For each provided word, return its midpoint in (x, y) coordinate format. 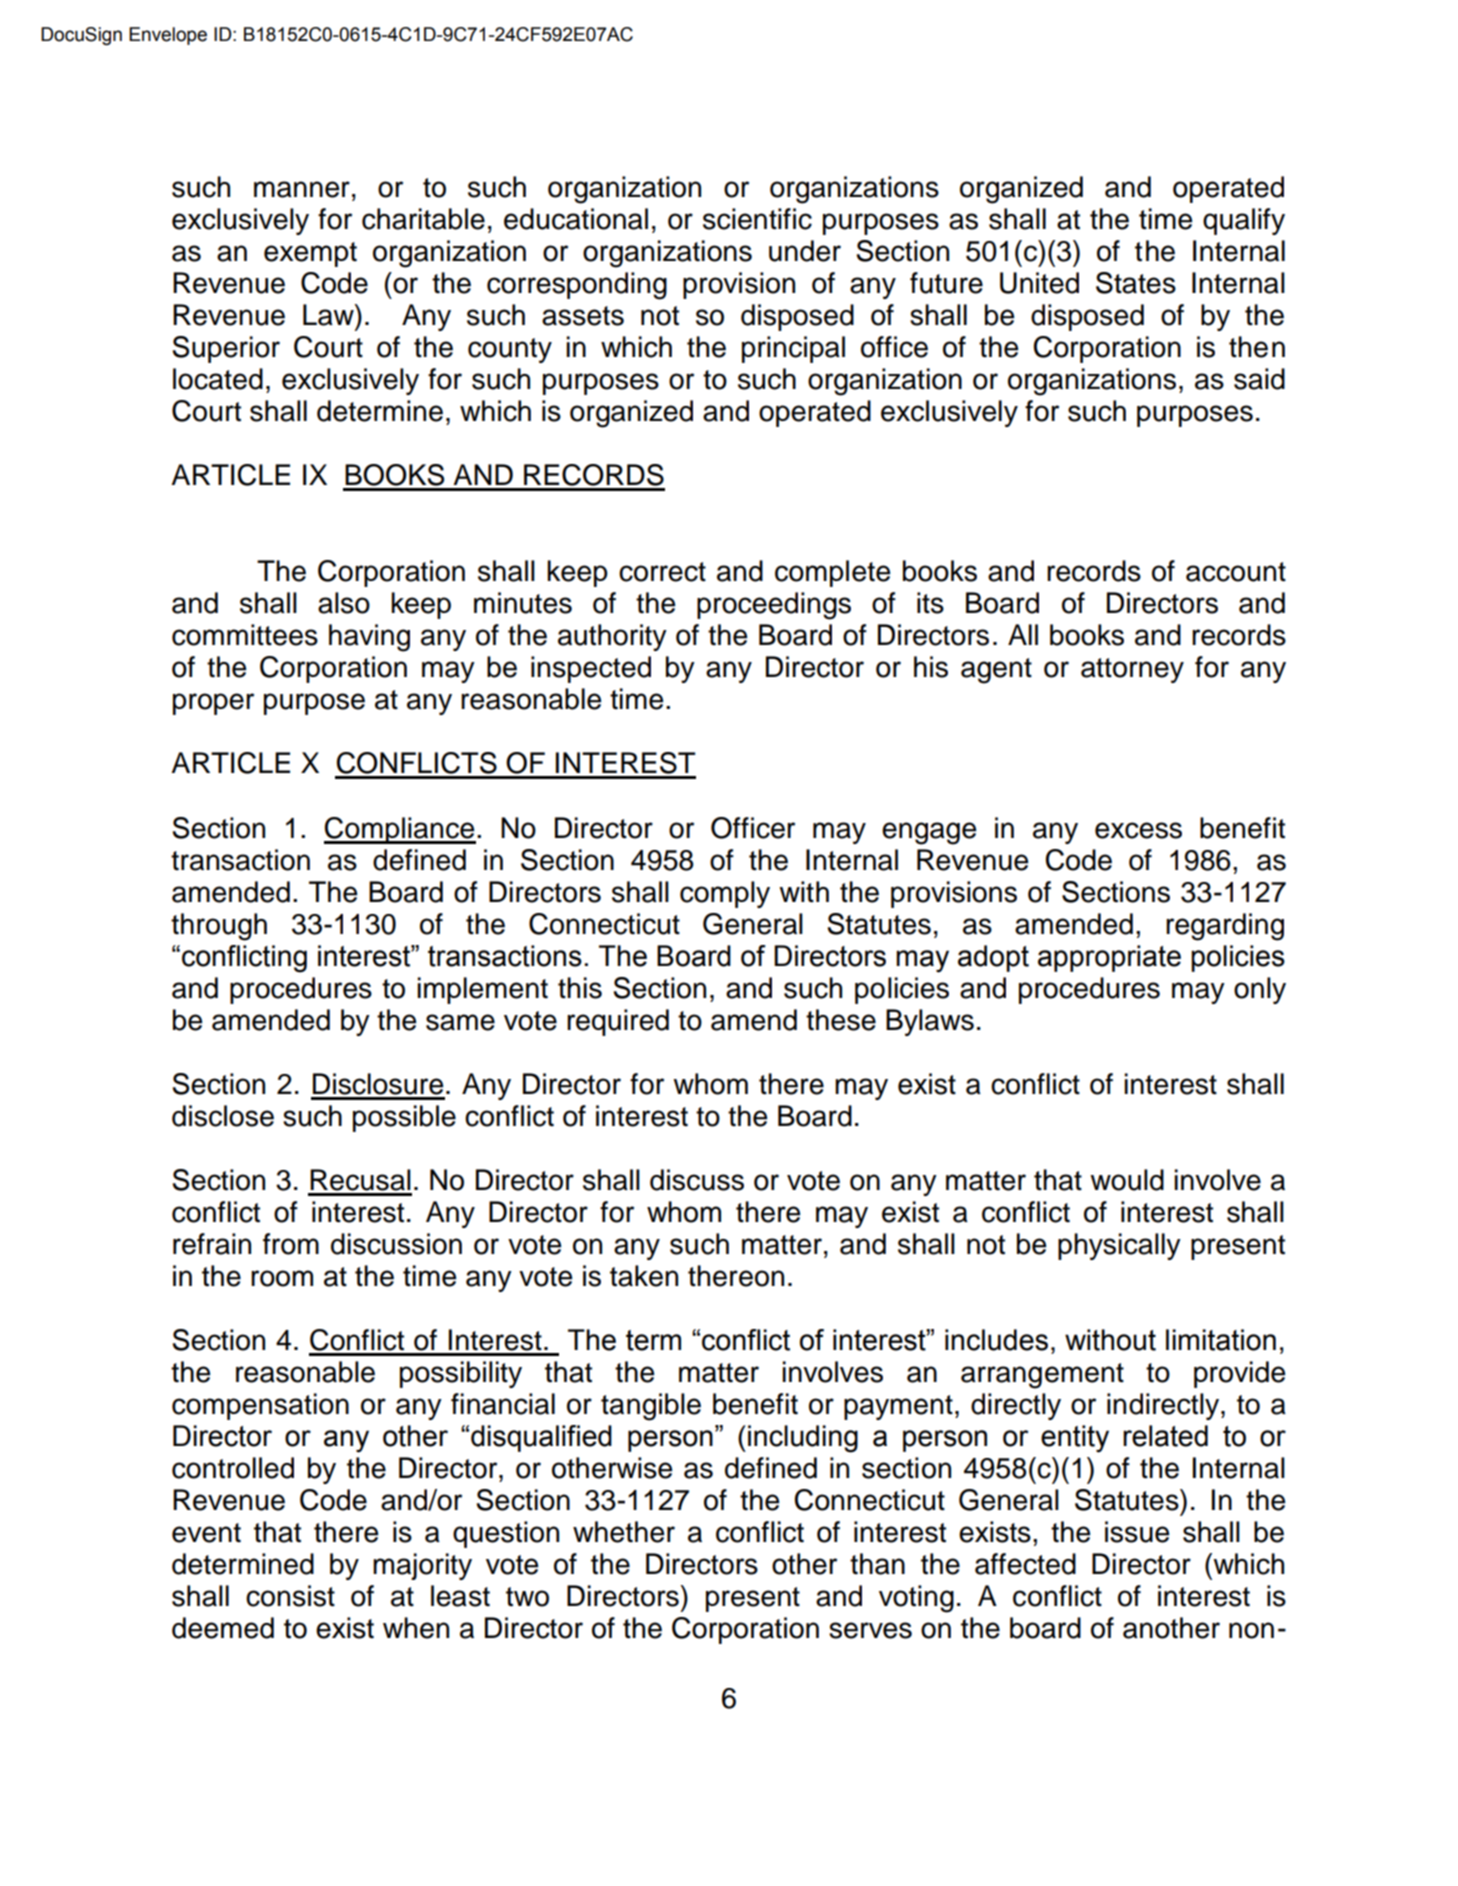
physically (1119, 1246)
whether (624, 1532)
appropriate (1109, 958)
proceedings (774, 606)
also (344, 603)
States (1136, 283)
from (291, 1244)
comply (725, 894)
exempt (310, 254)
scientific (757, 219)
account (1236, 572)
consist (290, 1596)
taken (644, 1276)
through (219, 927)
